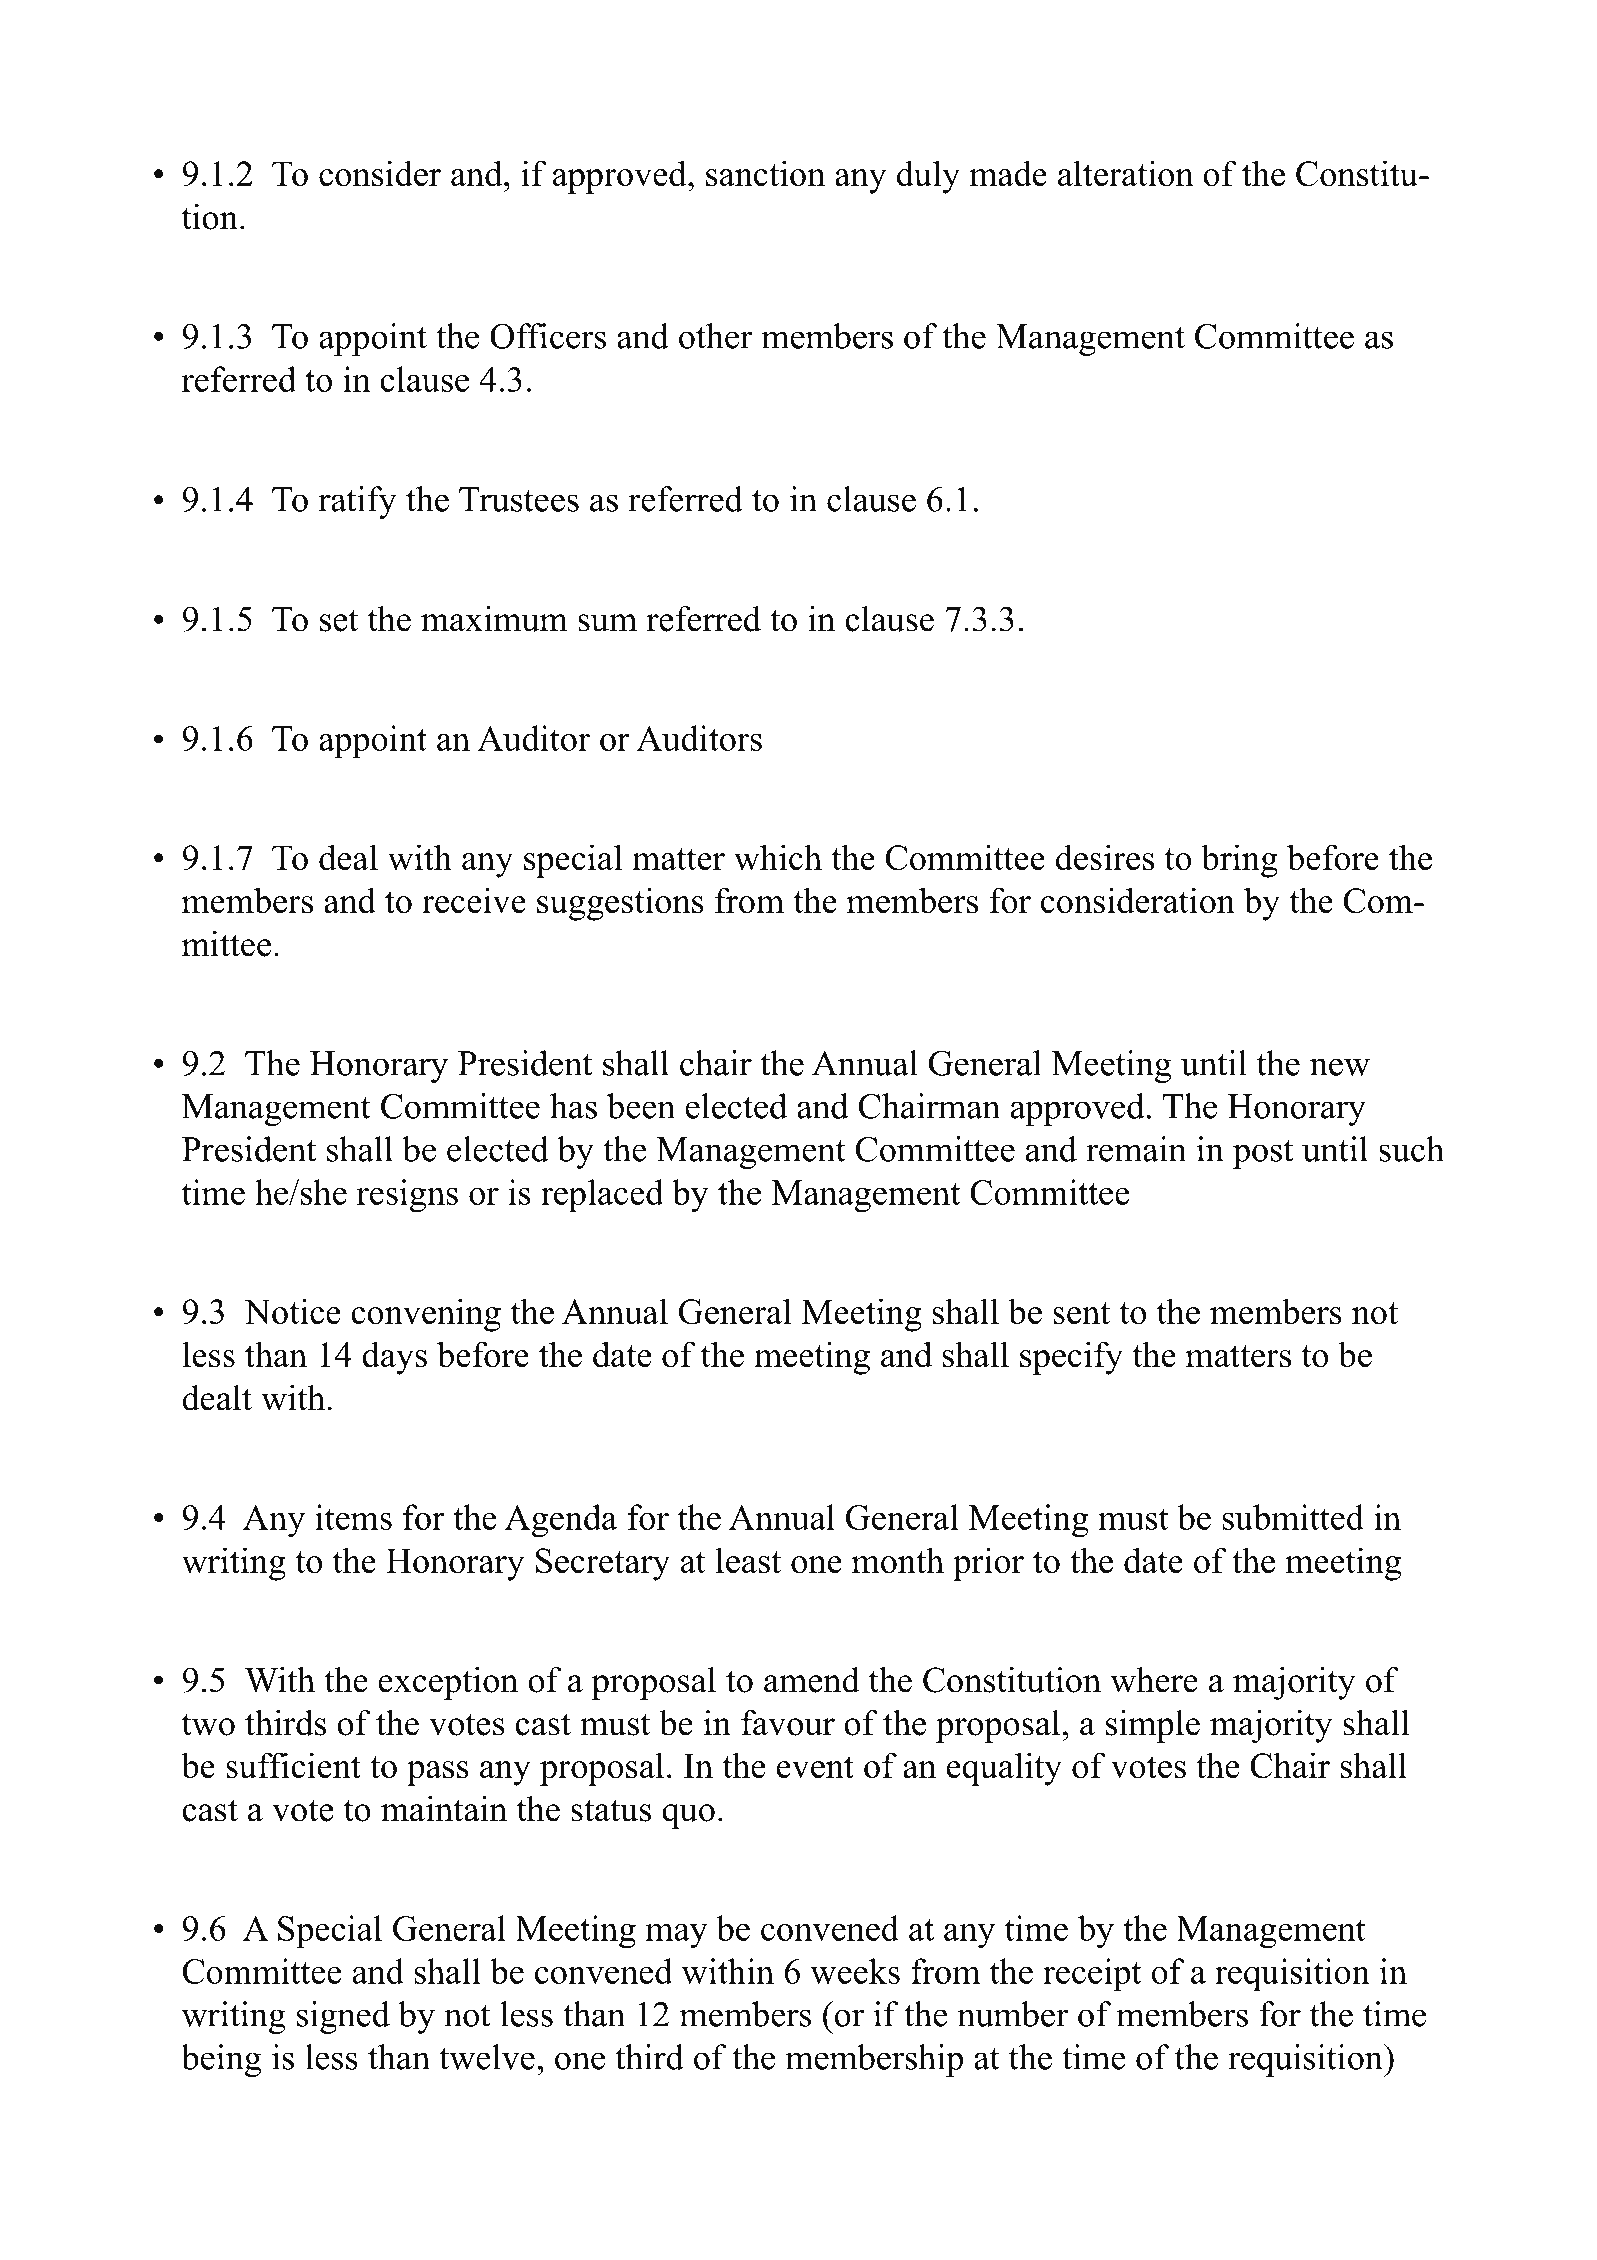 The width and height of the page is (1597, 2260). Describe the element at coordinates (394, 1358) in the page. I see `days` at that location.
